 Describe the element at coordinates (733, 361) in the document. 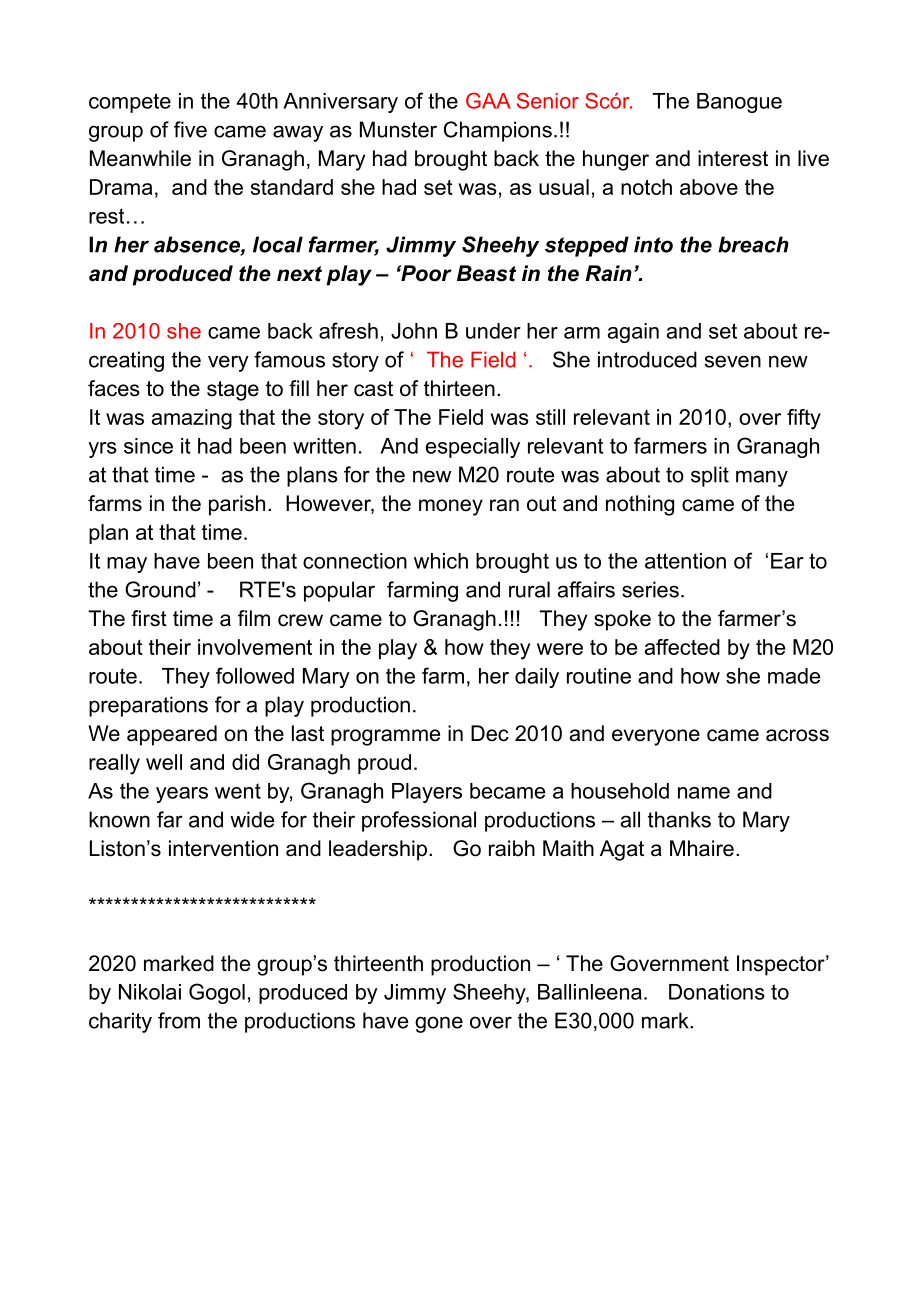

I see `seven` at that location.
